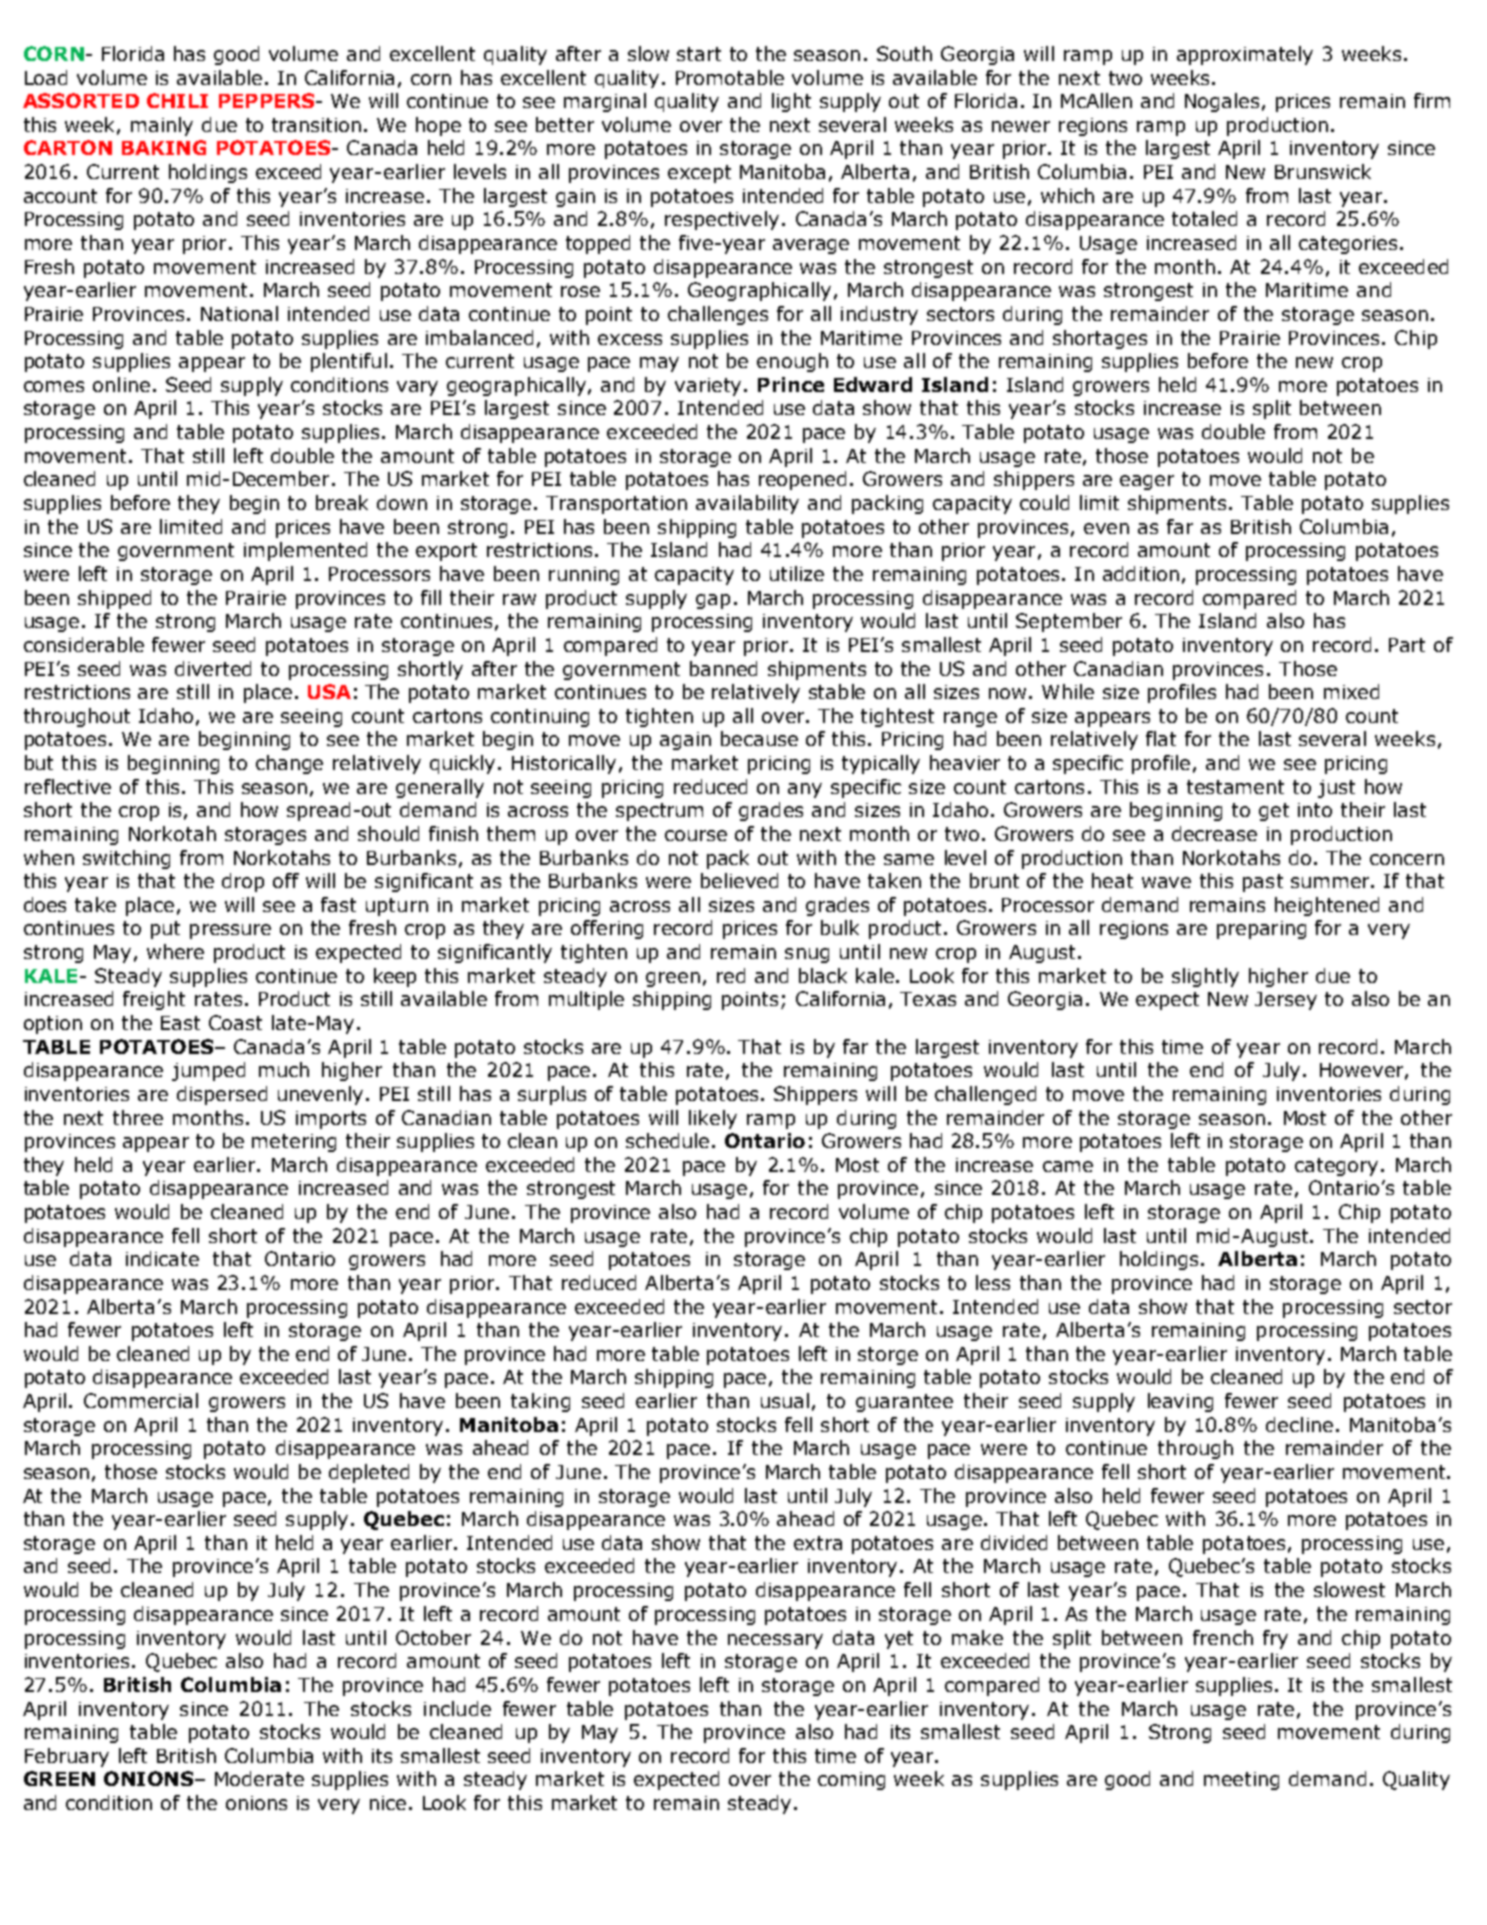  Describe the element at coordinates (67, 1757) in the screenshot. I see `February` at that location.
